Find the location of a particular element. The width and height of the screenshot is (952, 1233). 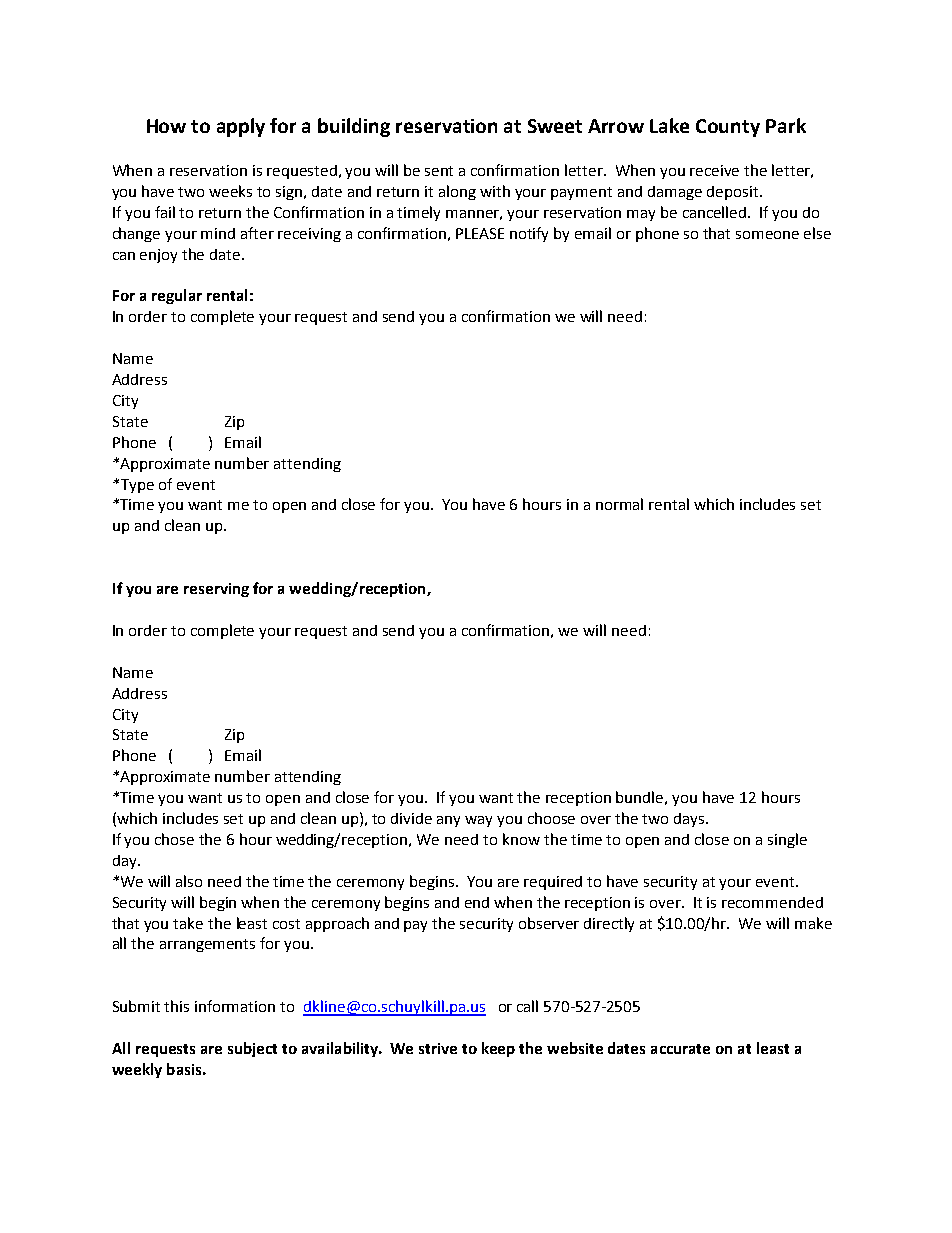

chose is located at coordinates (174, 839).
